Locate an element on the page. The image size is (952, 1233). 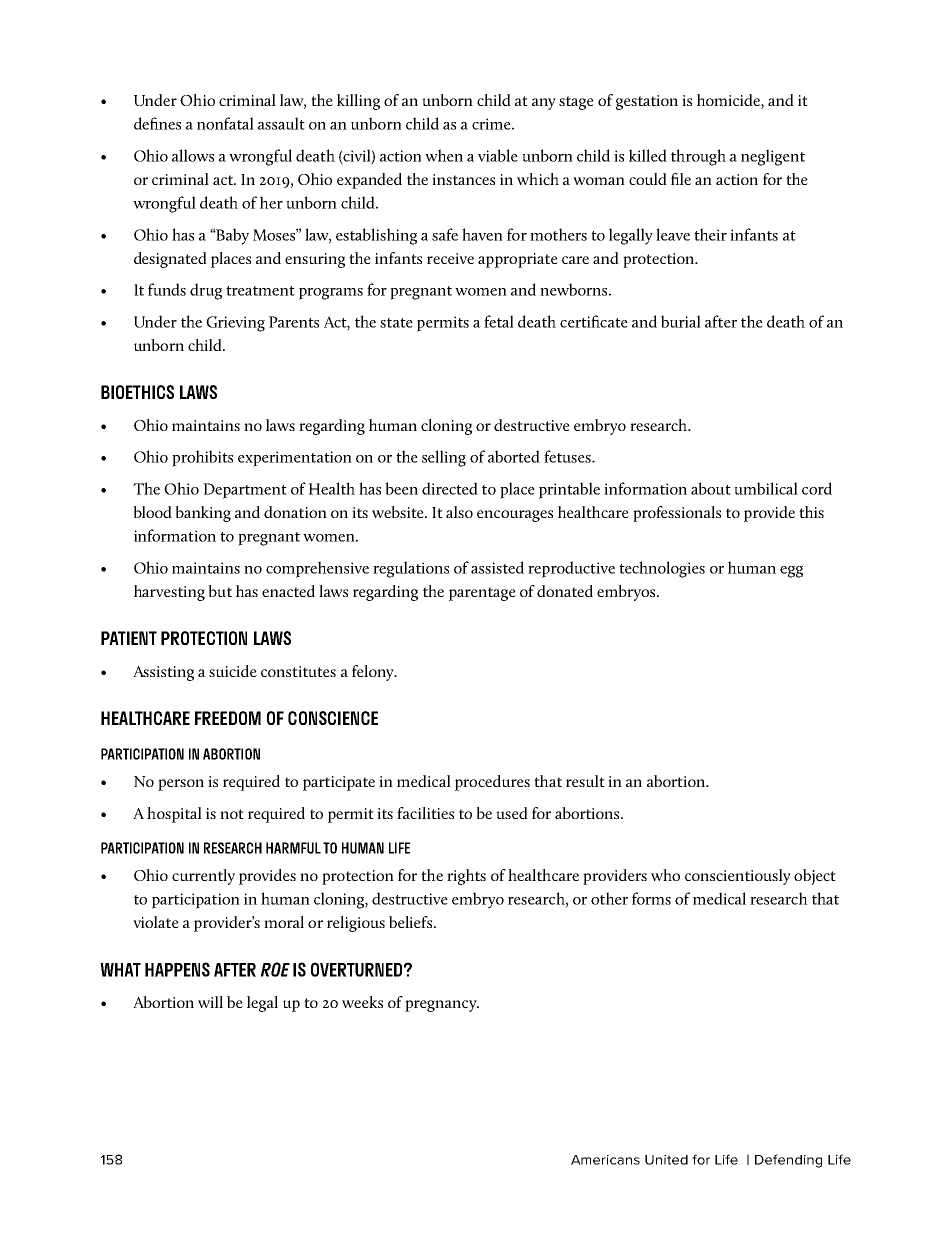
Americans is located at coordinates (605, 1160).
